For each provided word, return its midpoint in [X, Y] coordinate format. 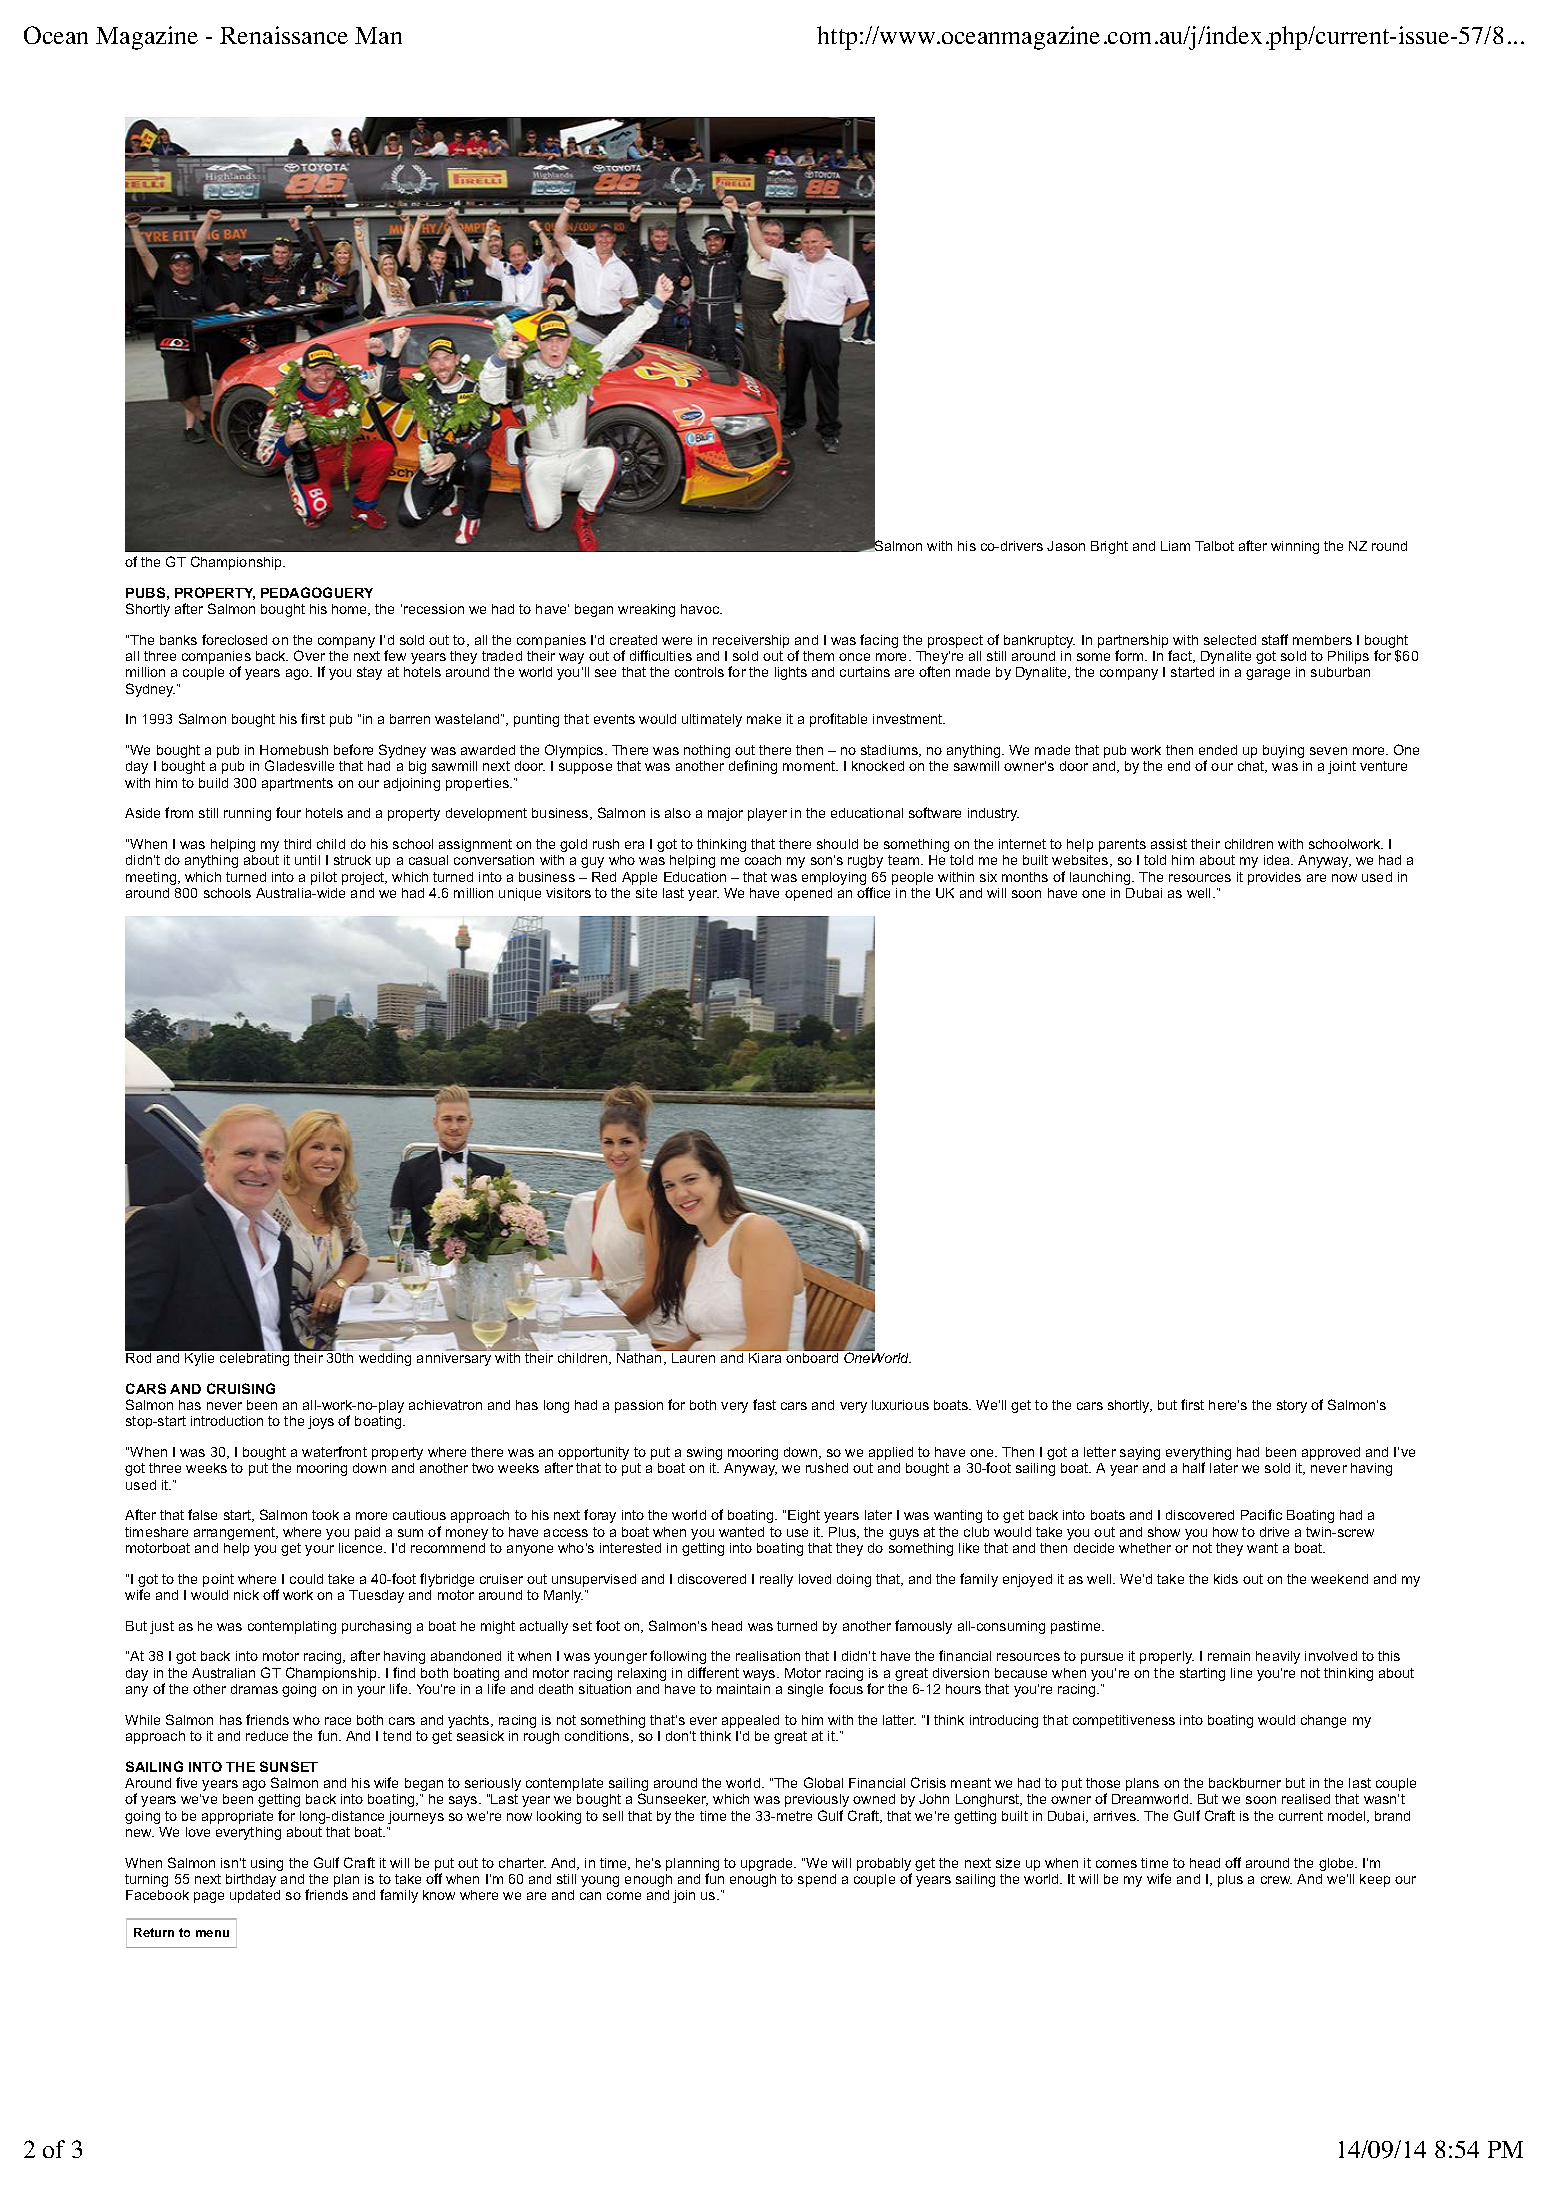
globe [1337, 1864]
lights [791, 673]
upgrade [768, 1864]
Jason [1066, 546]
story [1292, 1406]
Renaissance [284, 35]
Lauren [693, 1358]
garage [1268, 674]
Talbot [1214, 546]
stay [369, 673]
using [267, 1864]
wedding [385, 1359]
